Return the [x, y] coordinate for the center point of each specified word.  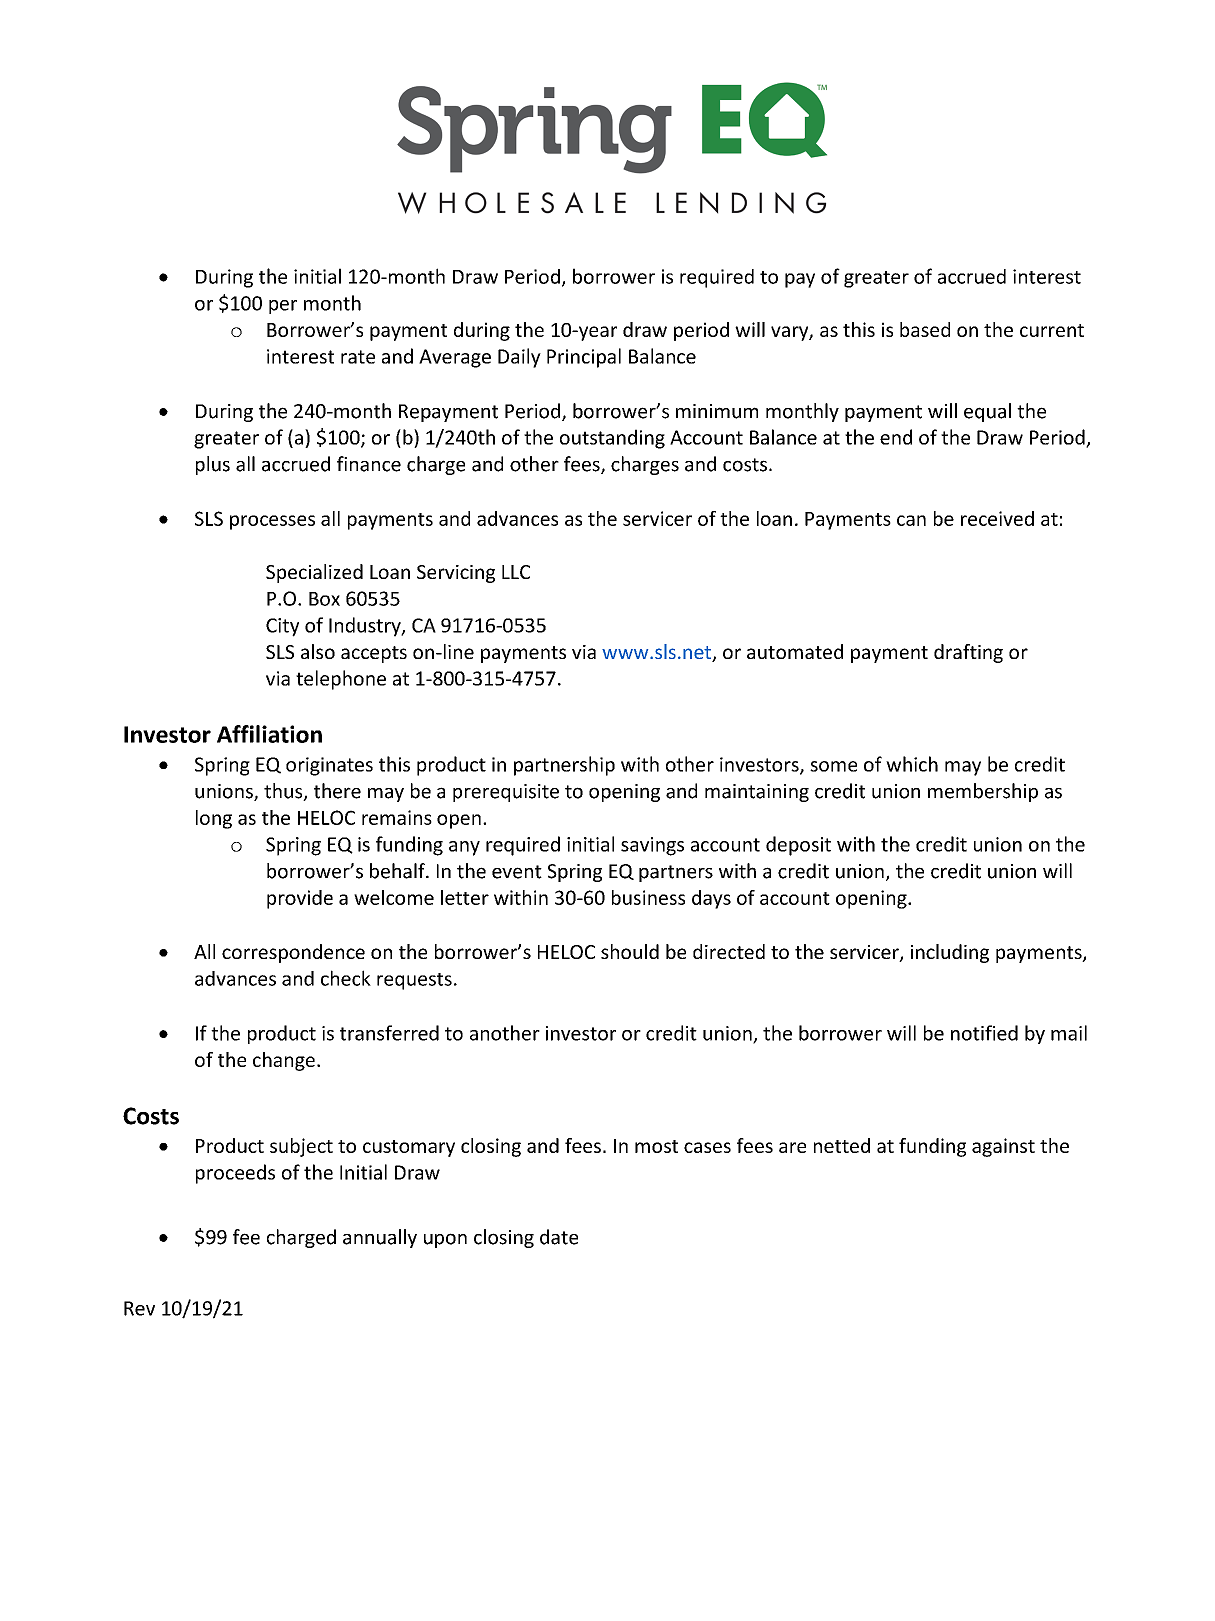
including [950, 953]
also [318, 651]
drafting [968, 653]
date [559, 1237]
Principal [584, 358]
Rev [139, 1308]
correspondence [293, 953]
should [630, 951]
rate [358, 357]
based [925, 329]
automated [795, 651]
